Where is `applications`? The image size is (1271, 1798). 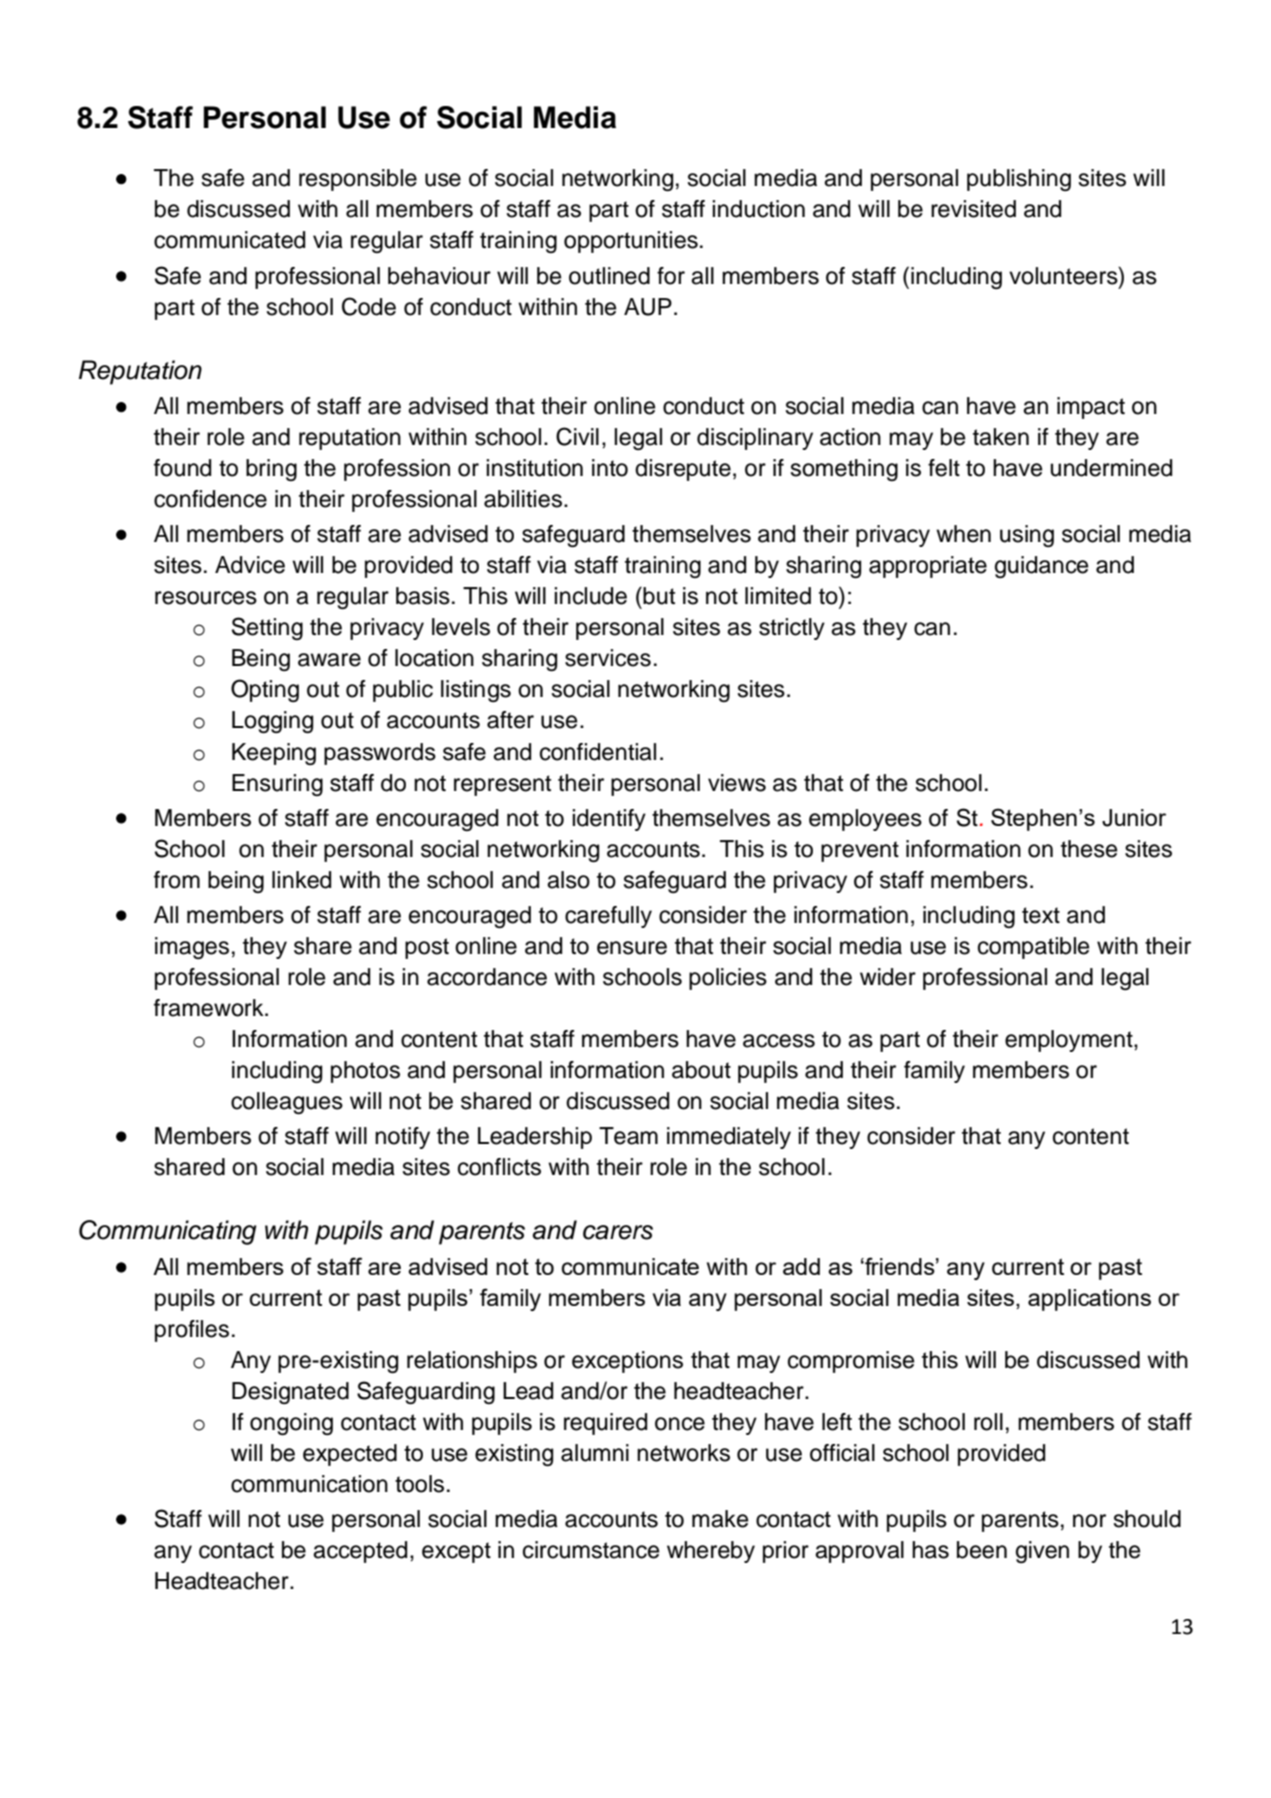 applications is located at coordinates (1089, 1300).
